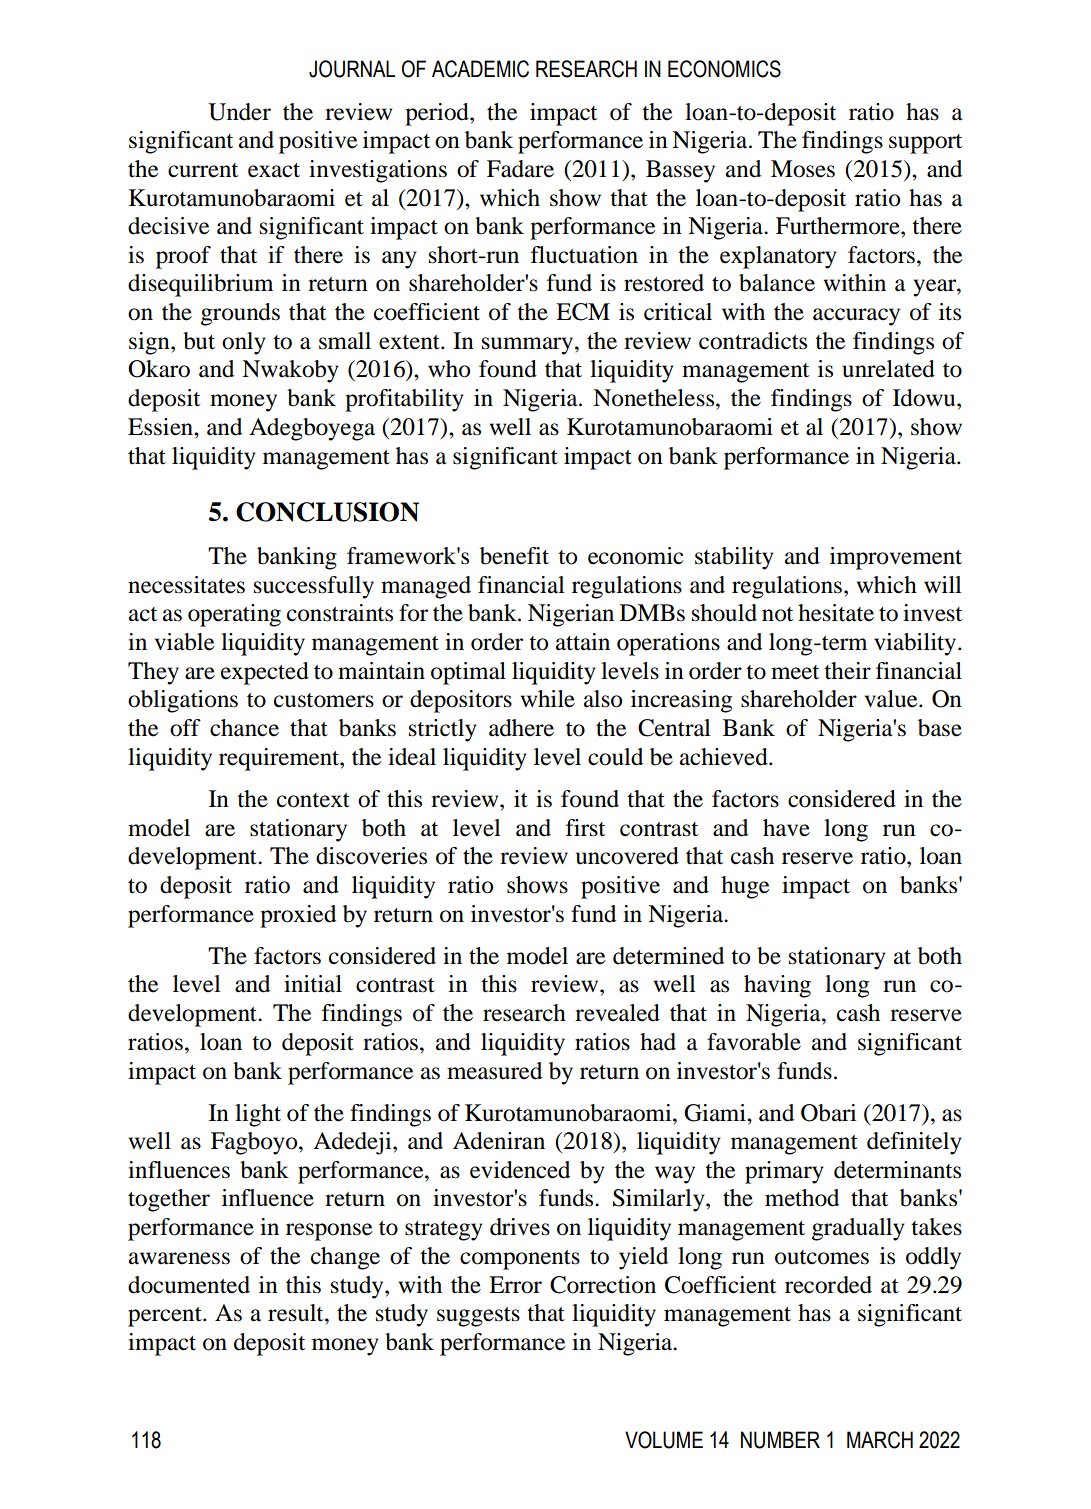 This document has width=1091, height=1509. Describe the element at coordinates (892, 699) in the document. I see `value` at that location.
